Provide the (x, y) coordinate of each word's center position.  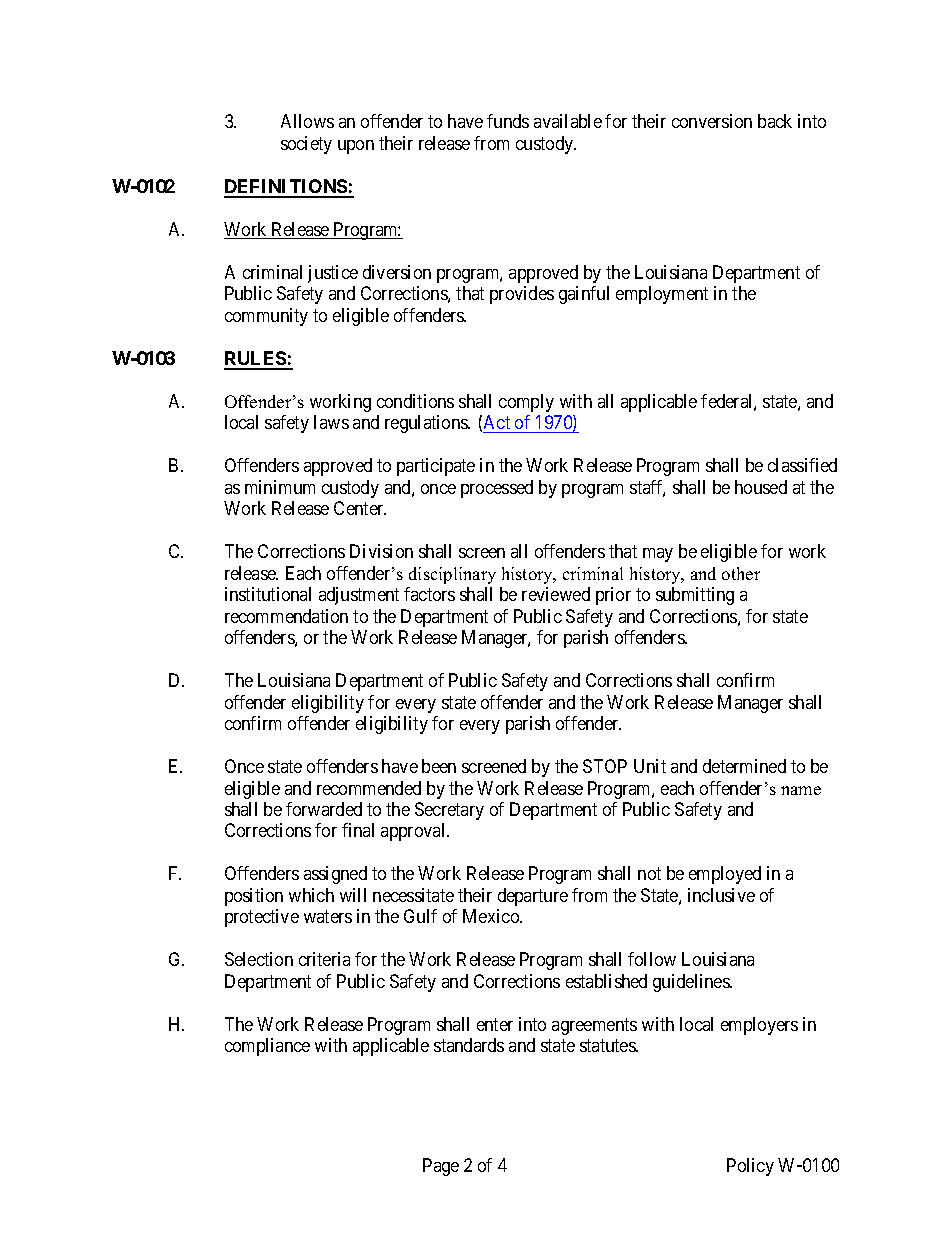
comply (526, 403)
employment (662, 295)
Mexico (492, 916)
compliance (267, 1047)
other (741, 573)
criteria (324, 959)
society (306, 145)
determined (744, 766)
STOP (605, 766)
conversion (712, 121)
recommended (369, 788)
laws (331, 422)
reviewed (556, 594)
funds (508, 121)
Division (381, 551)
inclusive (721, 895)
